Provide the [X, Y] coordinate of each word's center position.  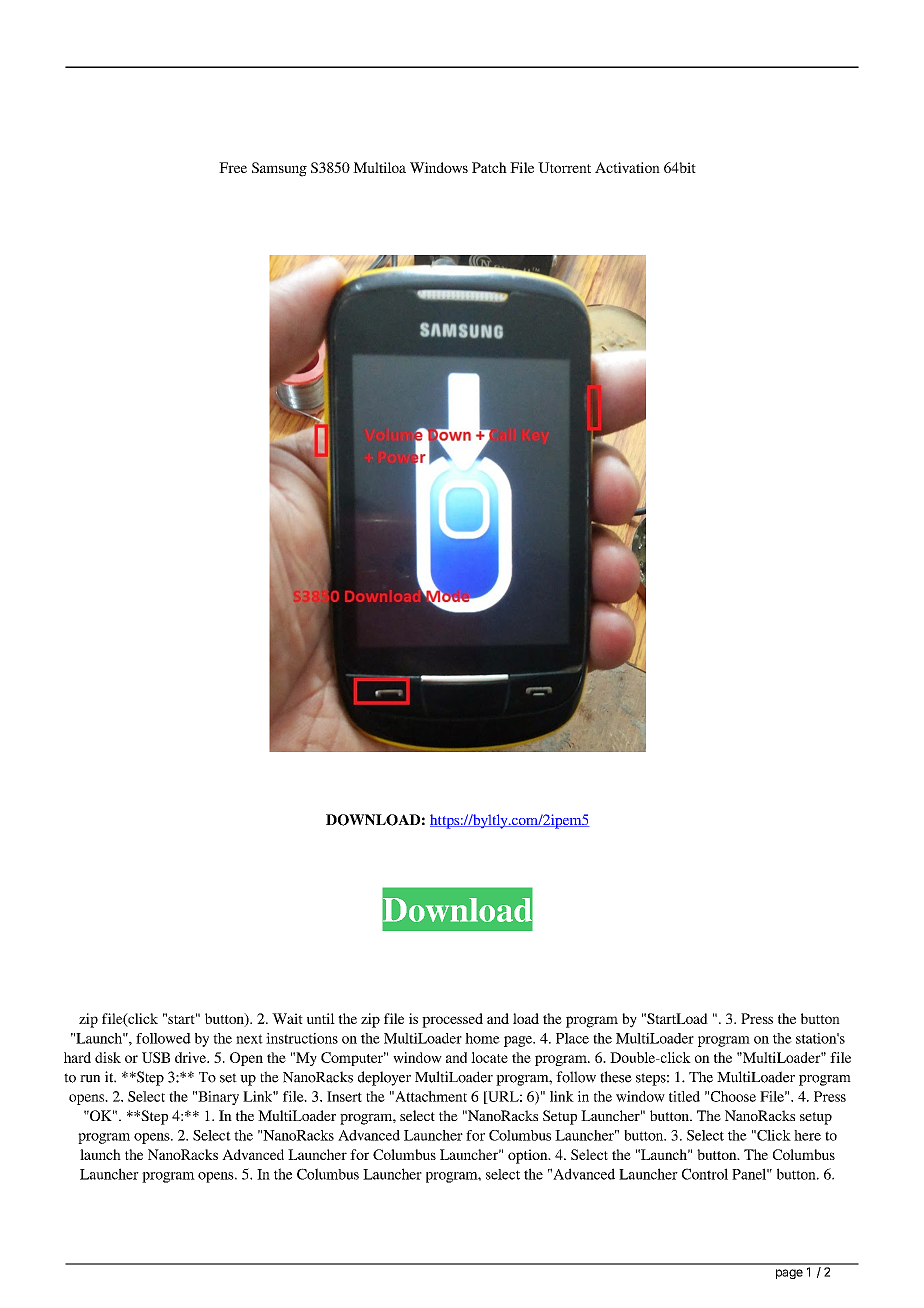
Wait [287, 1018]
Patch [489, 167]
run [90, 1079]
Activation [627, 167]
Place [572, 1038]
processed [452, 1020]
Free [233, 167]
